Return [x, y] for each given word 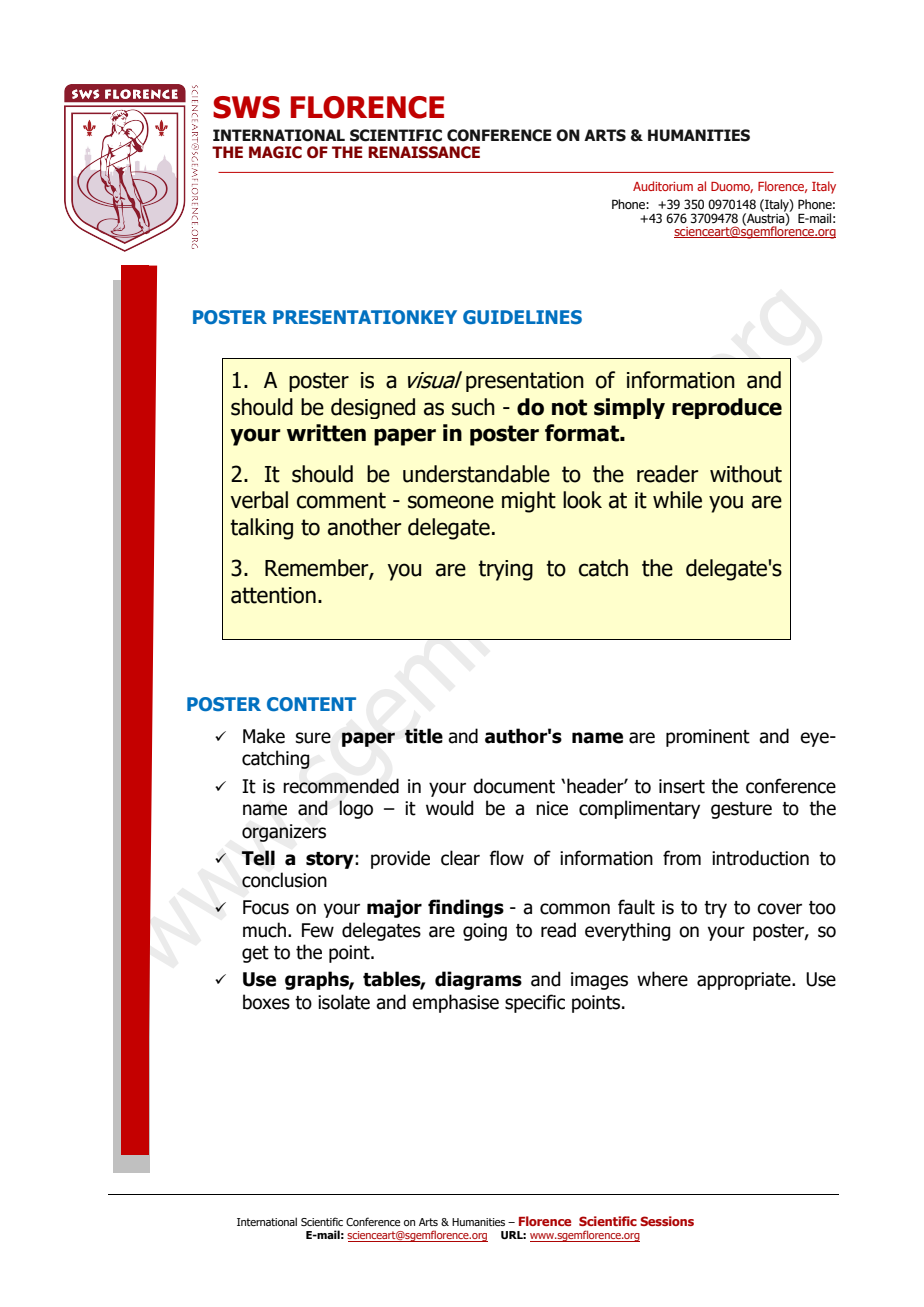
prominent [708, 738]
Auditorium [663, 186]
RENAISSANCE [424, 152]
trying [505, 570]
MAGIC [275, 152]
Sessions [667, 1221]
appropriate [745, 981]
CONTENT [311, 704]
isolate [344, 1002]
